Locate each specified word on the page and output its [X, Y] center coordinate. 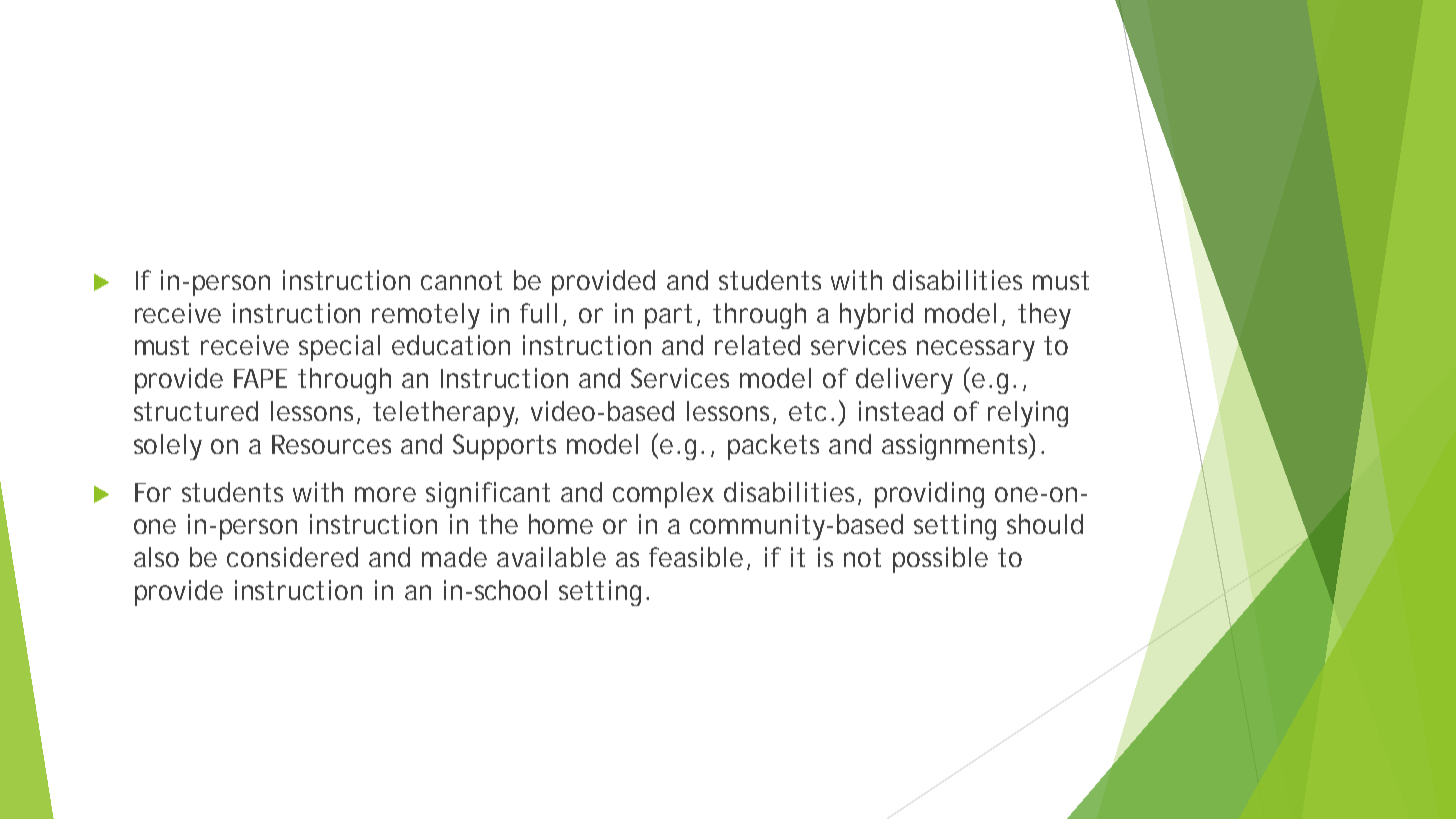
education [451, 345]
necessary [976, 350]
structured [196, 411]
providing [929, 495]
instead [901, 411]
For [153, 492]
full [538, 313]
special [339, 348]
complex [663, 495]
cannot [461, 280]
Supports [504, 447]
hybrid [876, 316]
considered [292, 557]
